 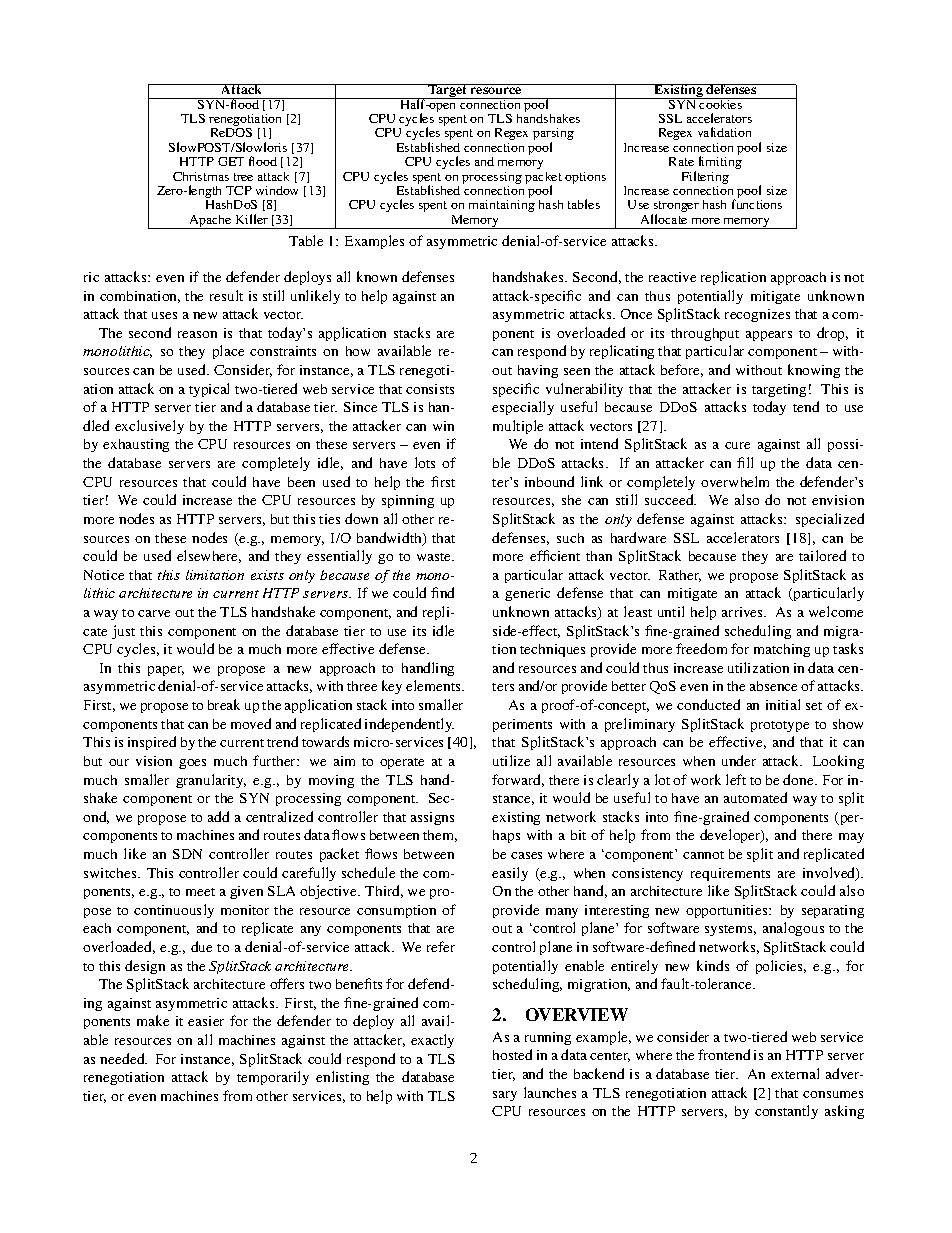 What do you see at coordinates (512, 1054) in the page?
I see `hosted` at bounding box center [512, 1054].
